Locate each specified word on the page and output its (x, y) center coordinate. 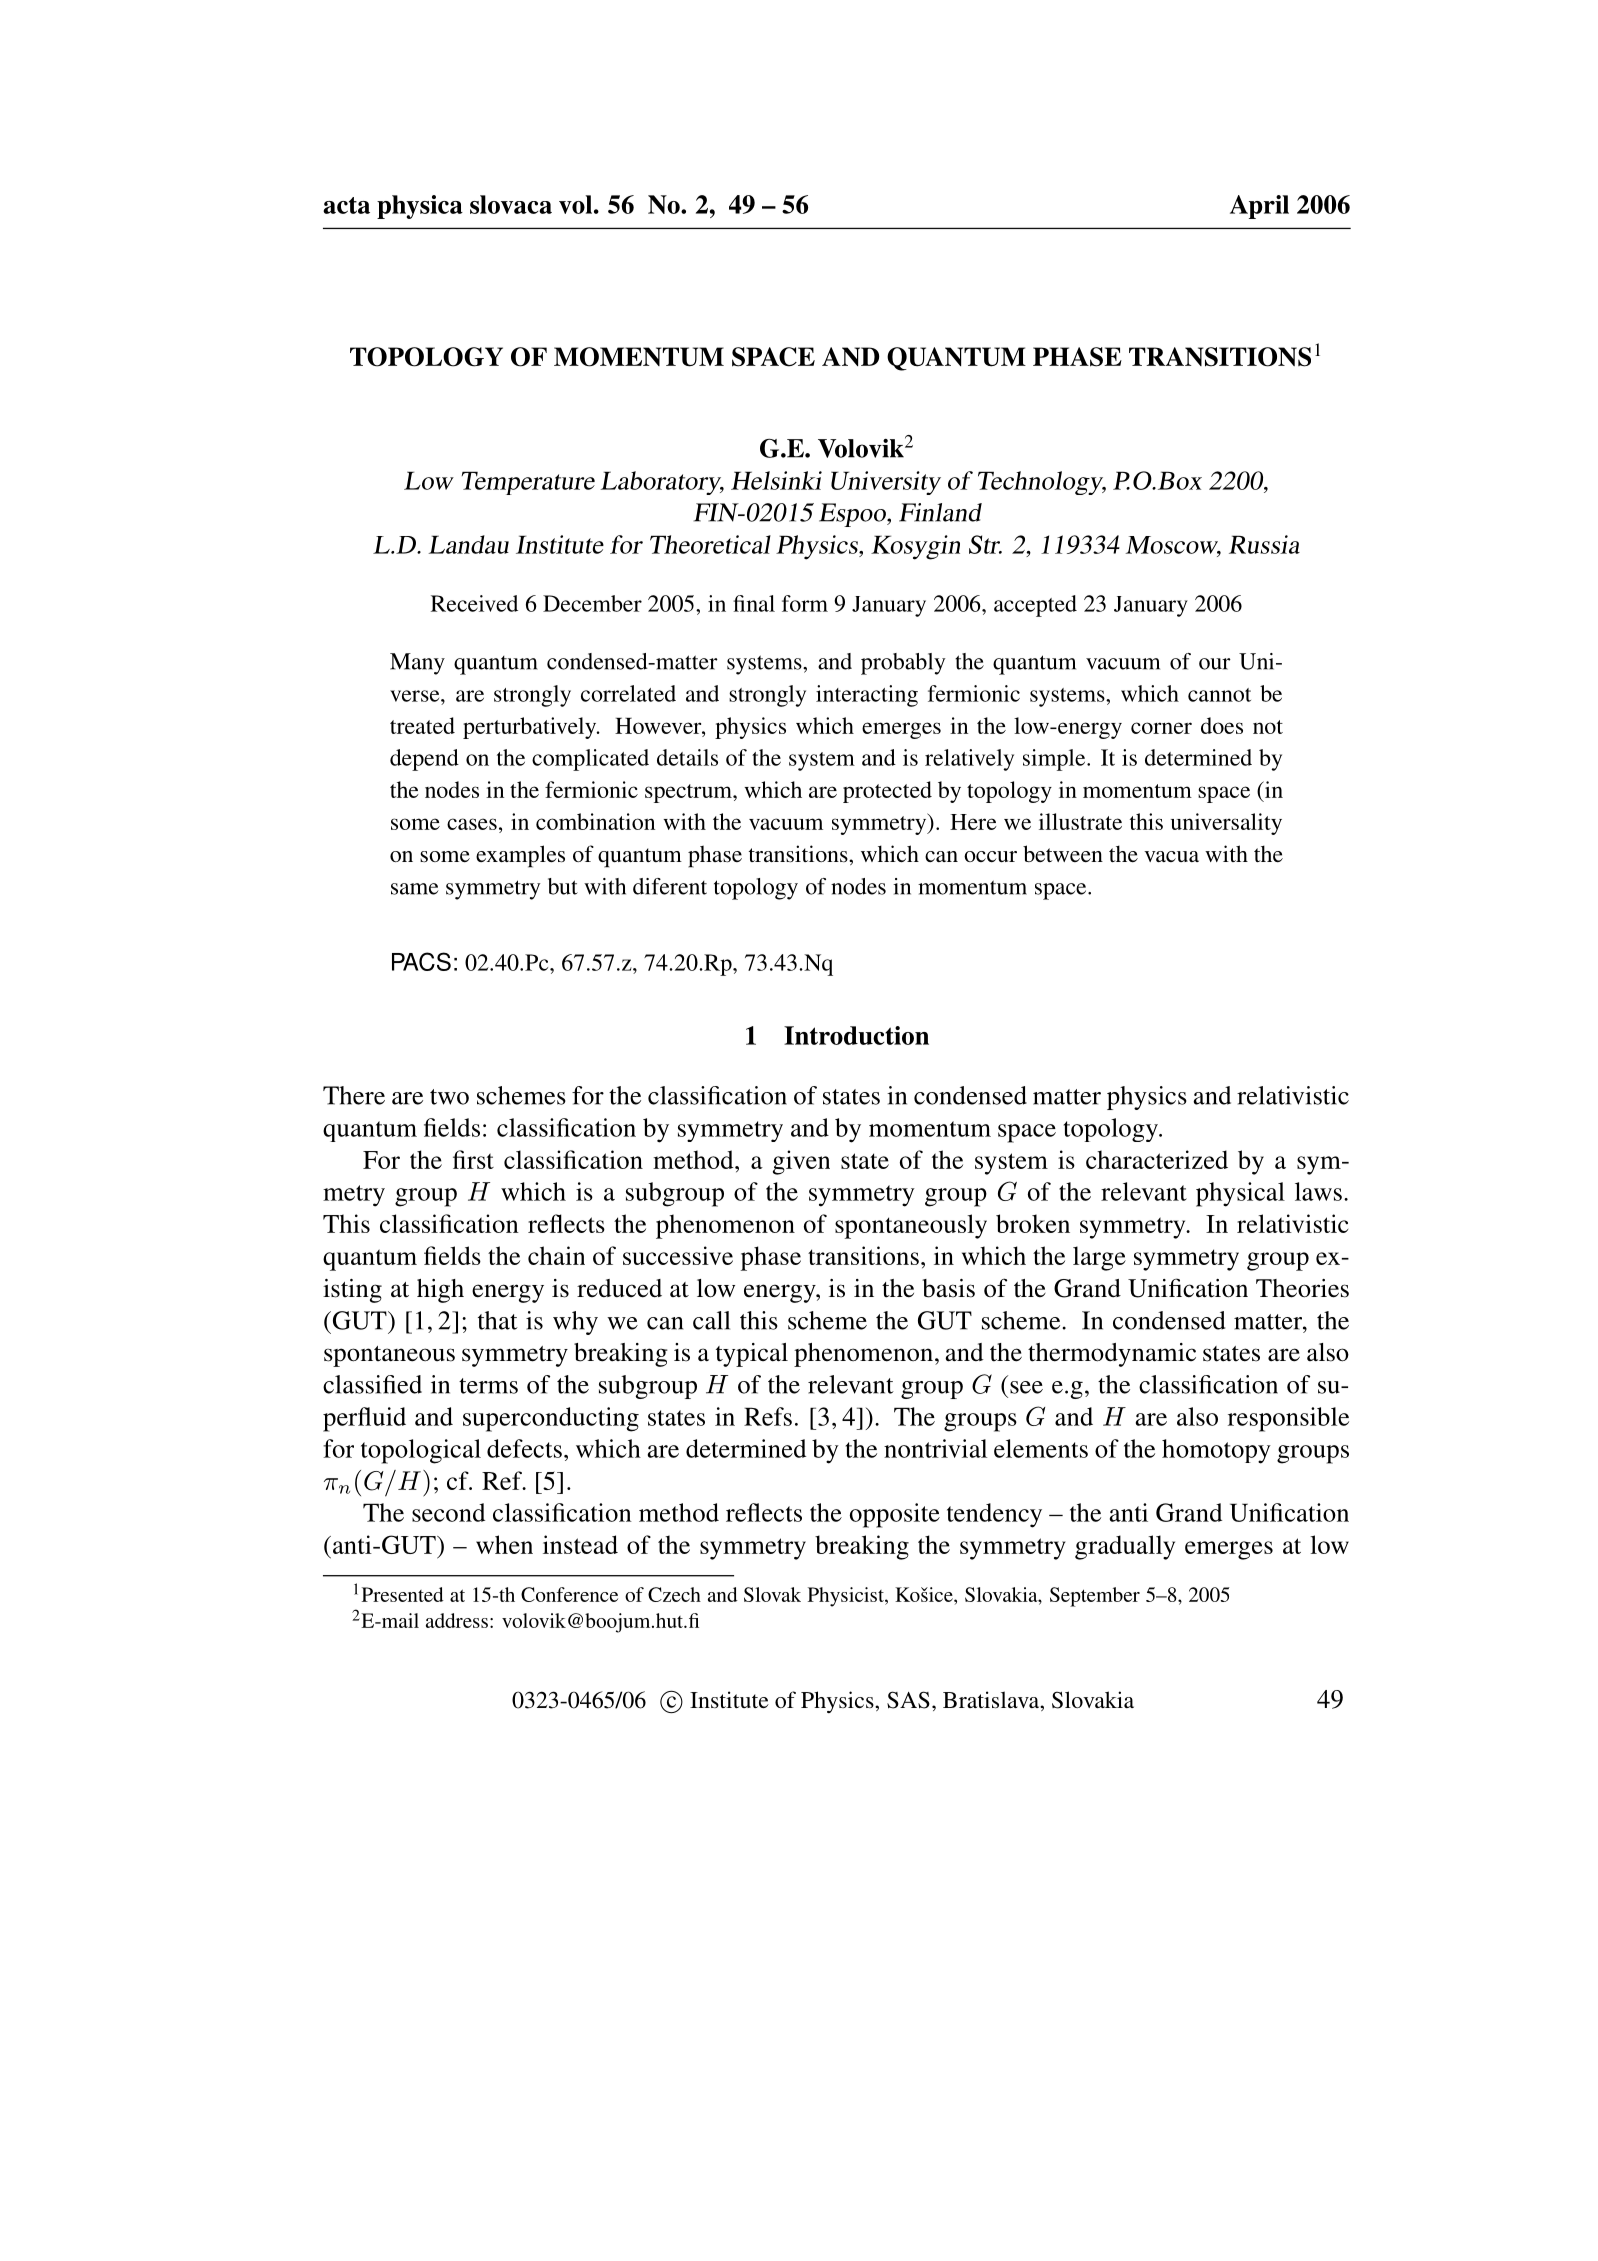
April (1259, 207)
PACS (421, 961)
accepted (1035, 606)
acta (346, 205)
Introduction (856, 1035)
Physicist (847, 1597)
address (457, 1620)
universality (1226, 824)
